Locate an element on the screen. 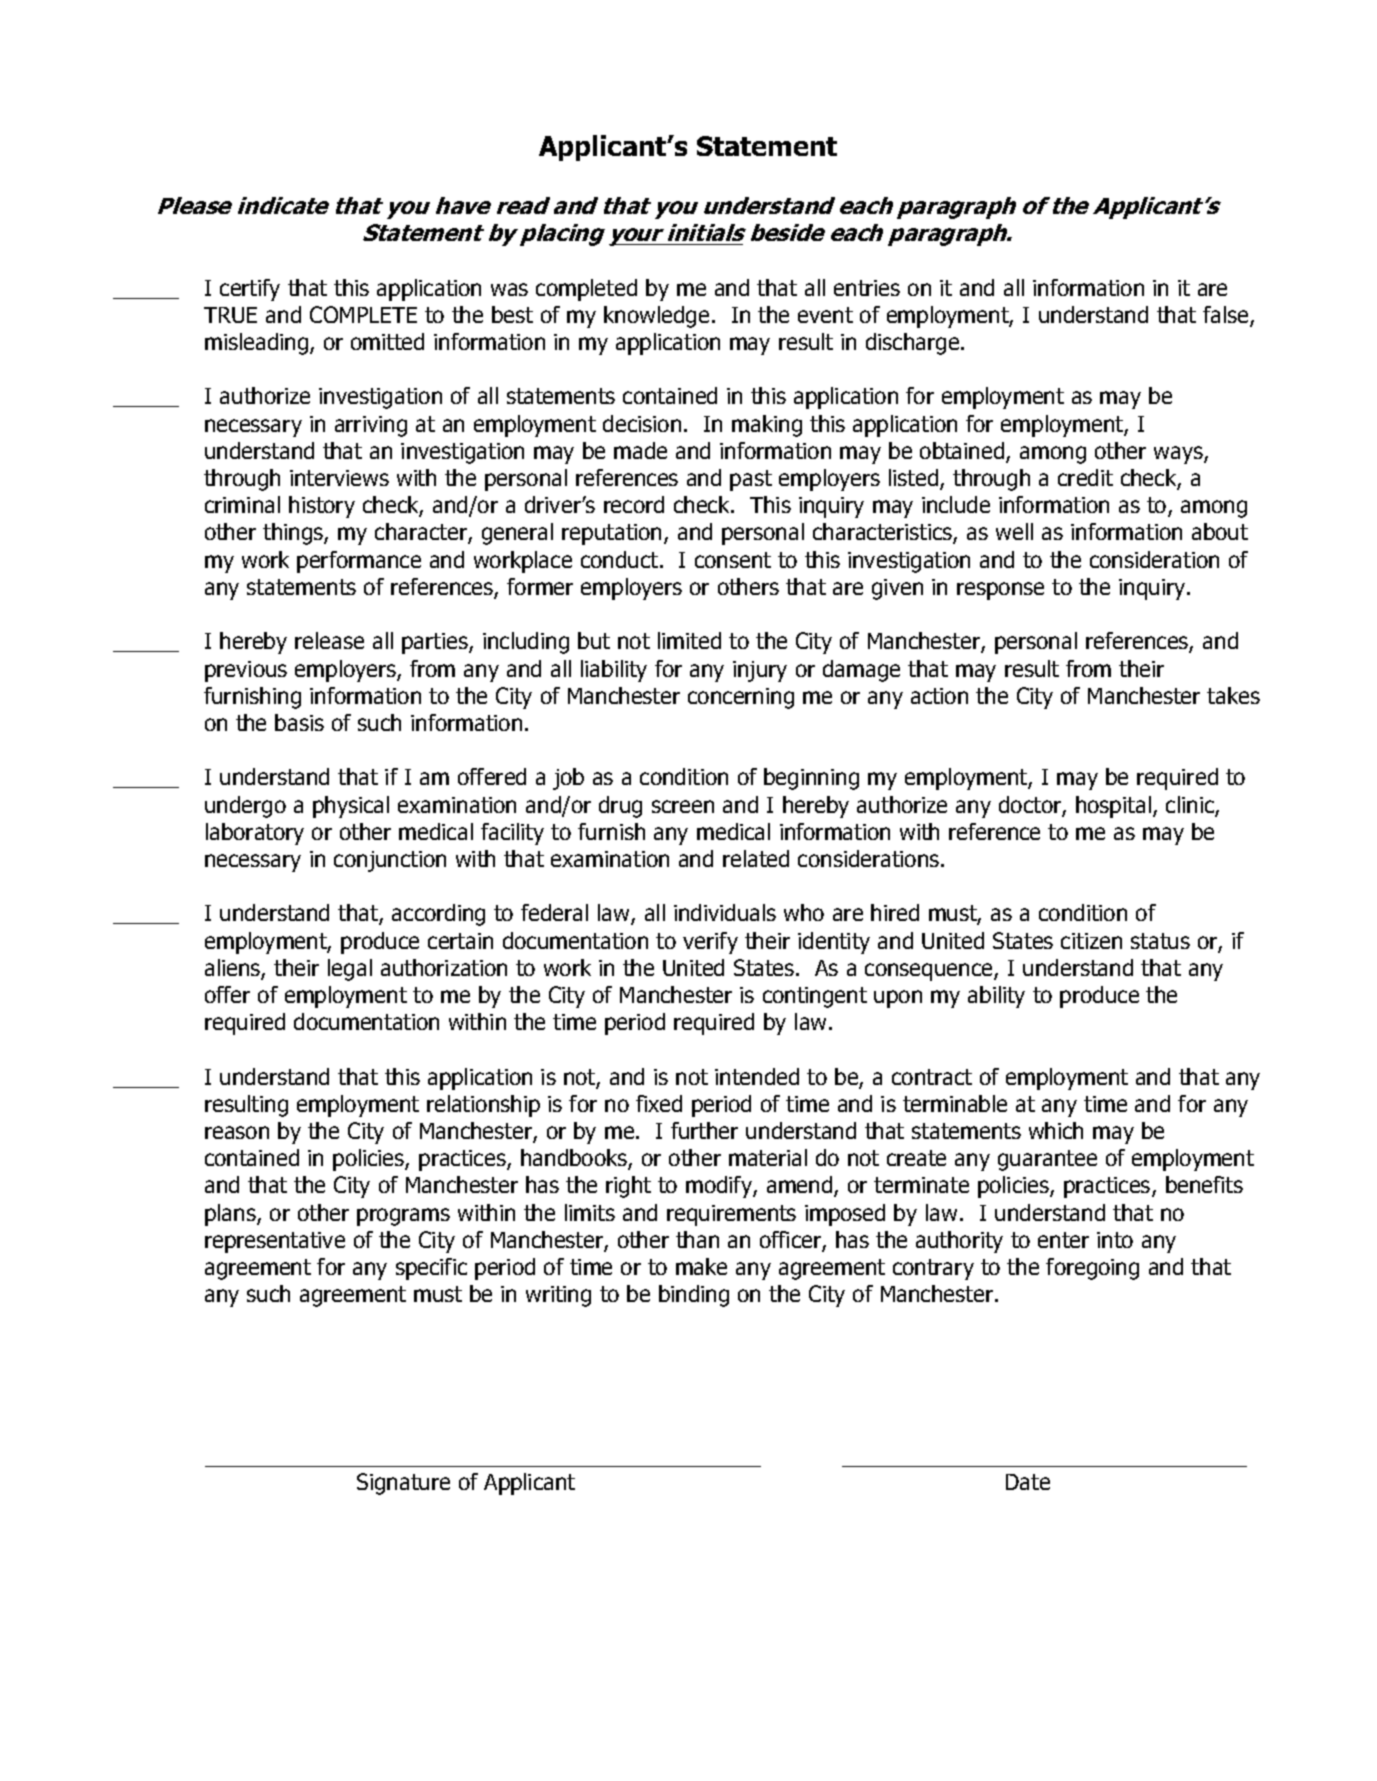 This screenshot has width=1377, height=1781. intended is located at coordinates (757, 1076).
